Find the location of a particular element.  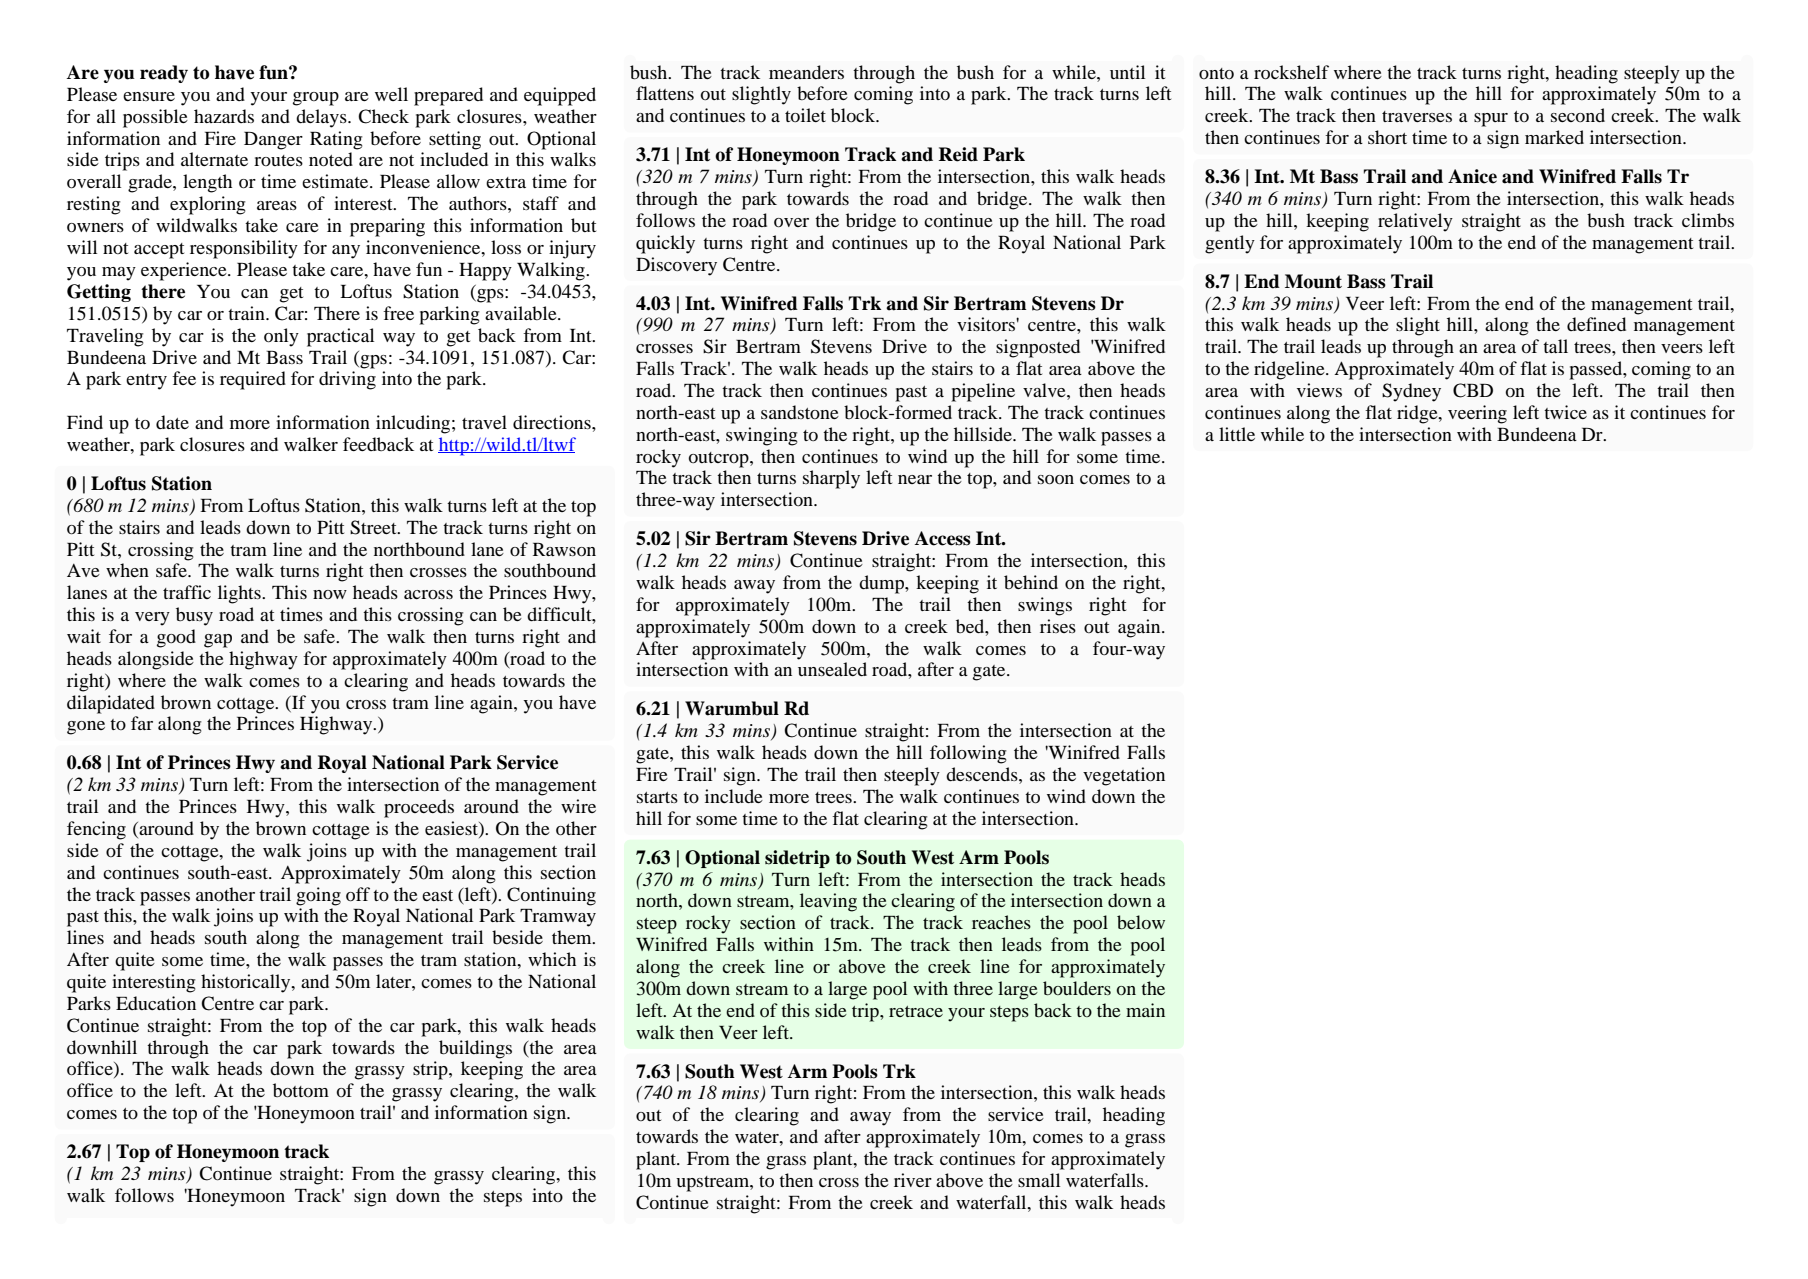

toilet is located at coordinates (805, 115).
